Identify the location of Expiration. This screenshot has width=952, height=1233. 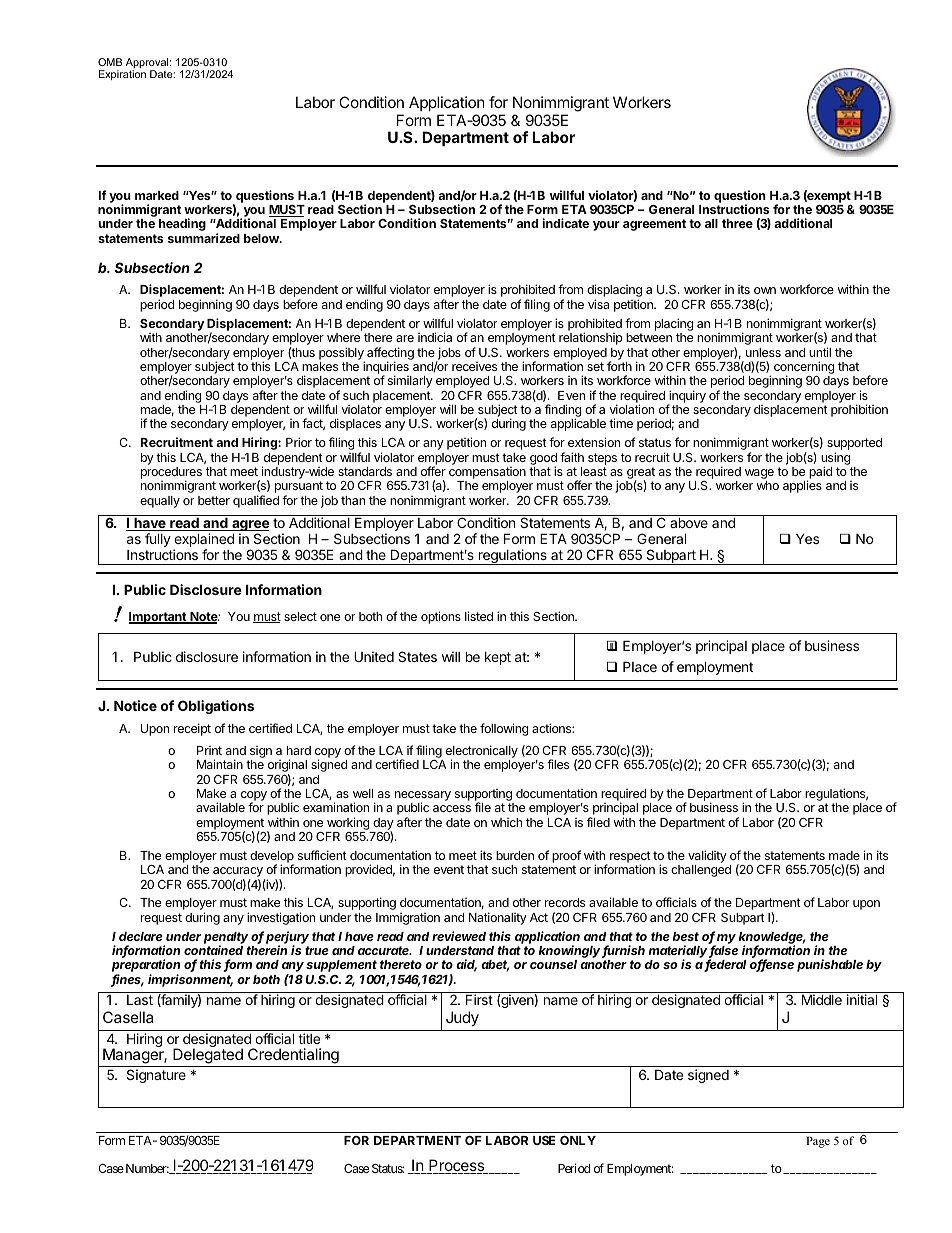
(122, 75).
